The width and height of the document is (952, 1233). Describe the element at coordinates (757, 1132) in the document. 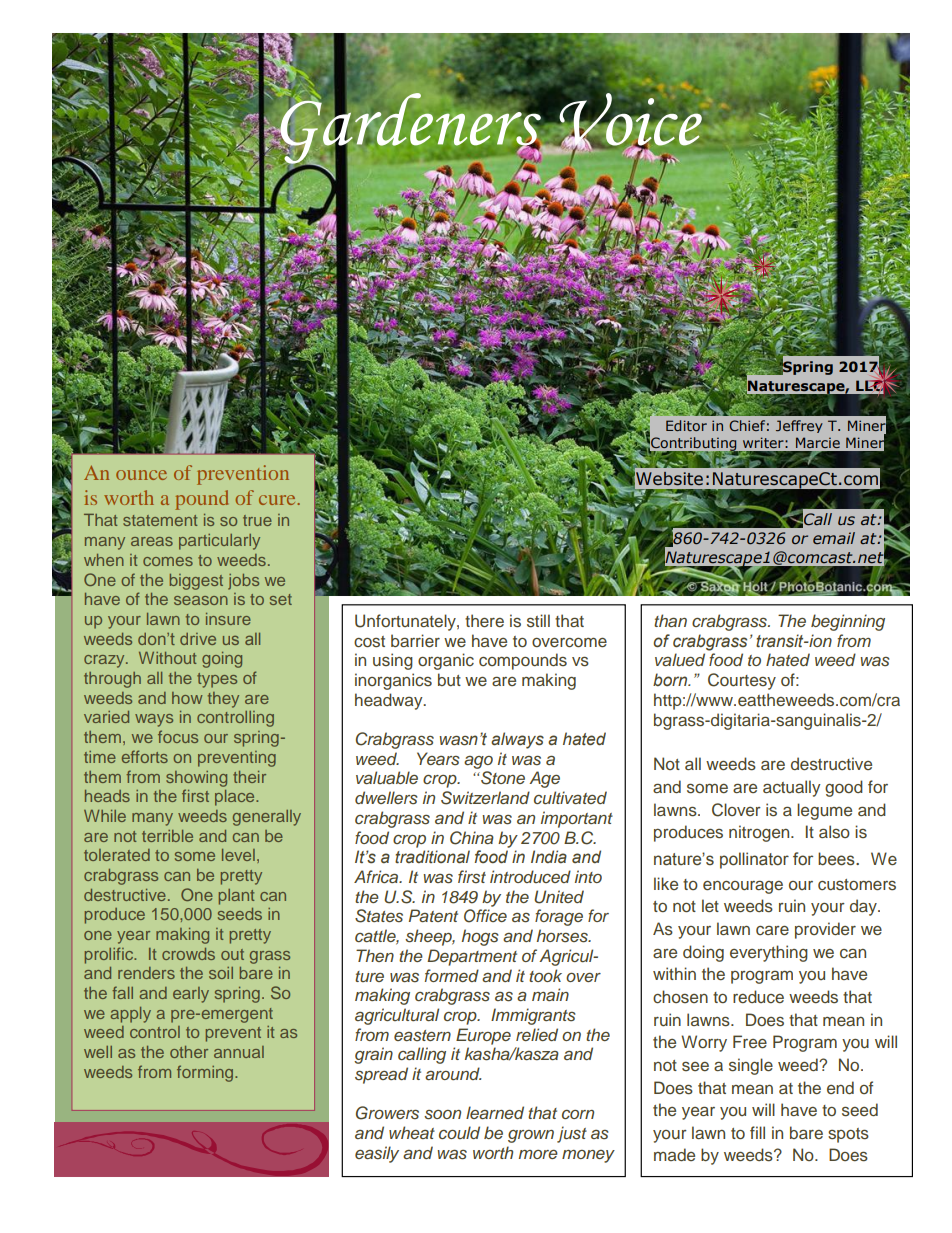

I see `fill` at that location.
